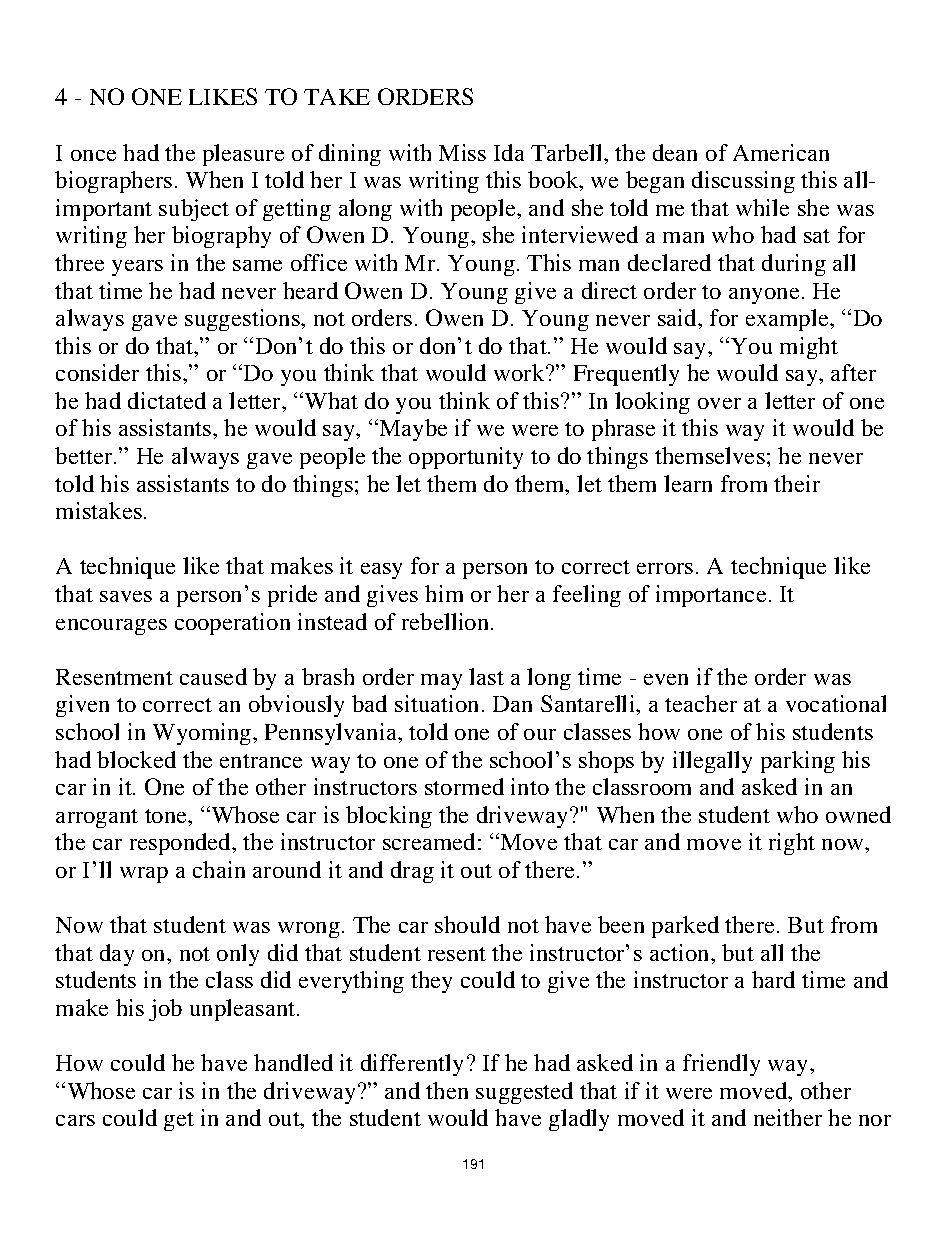  What do you see at coordinates (447, 1090) in the screenshot?
I see `then` at bounding box center [447, 1090].
